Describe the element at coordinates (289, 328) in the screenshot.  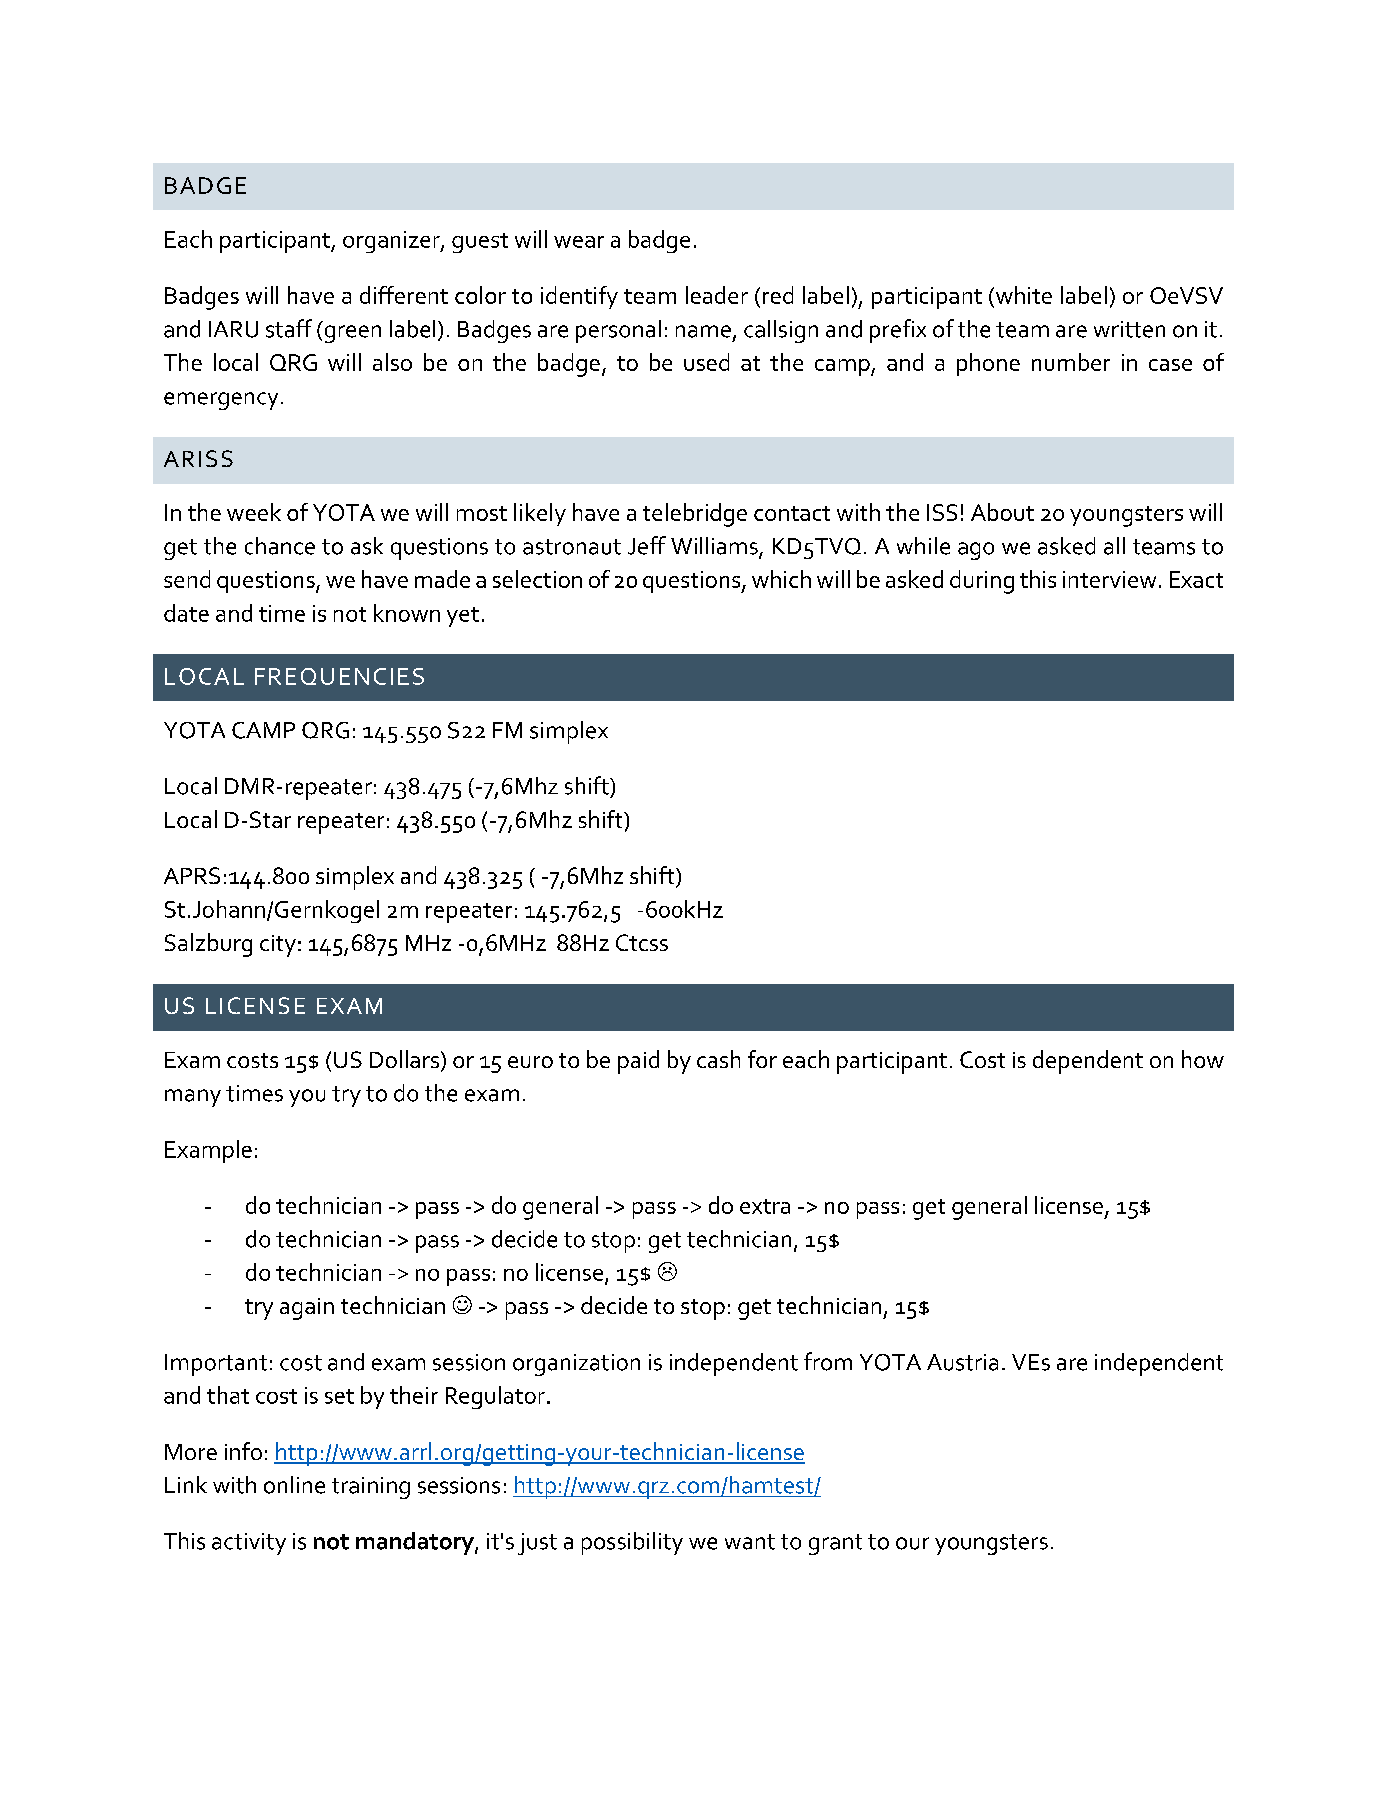
I see `staff` at that location.
